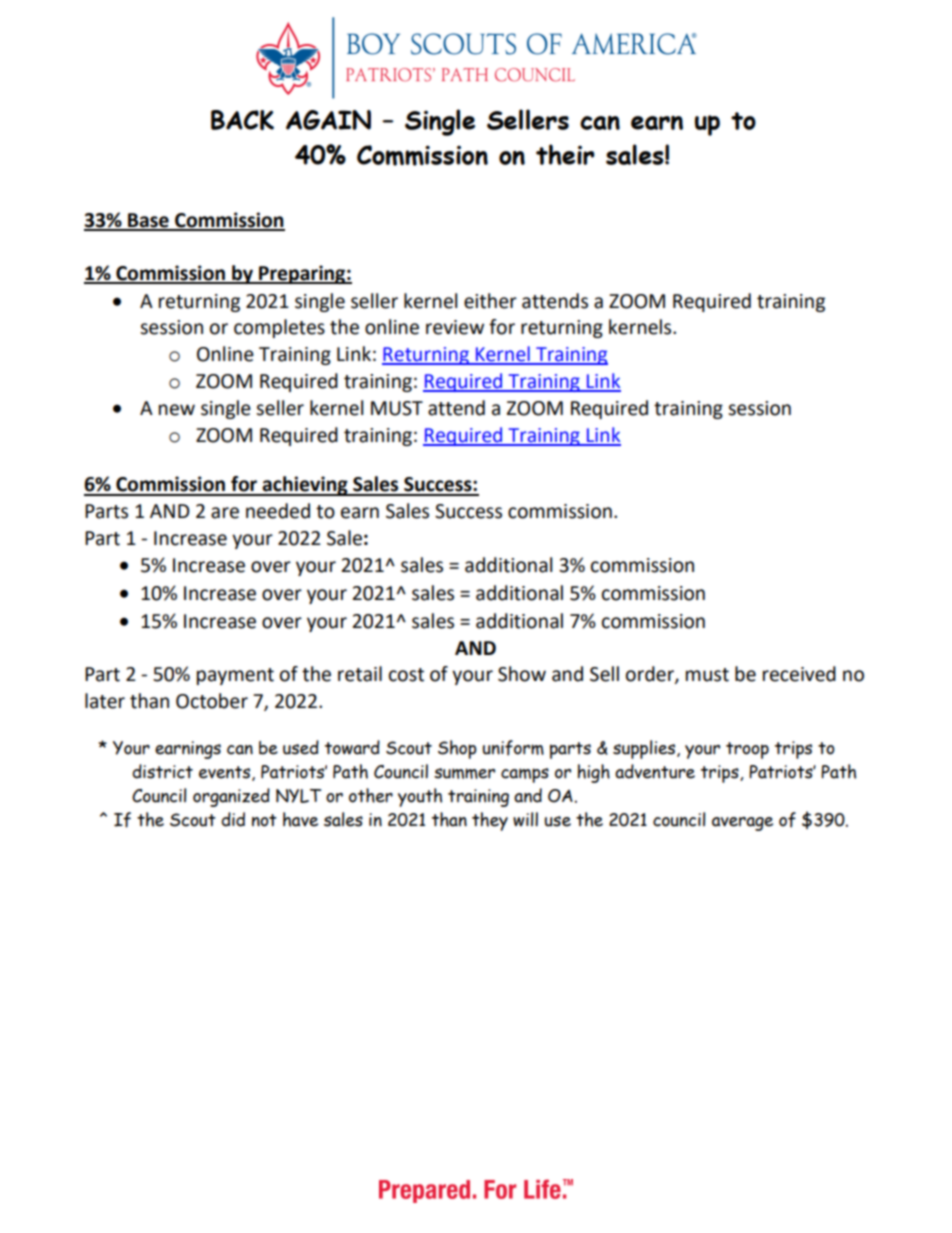 This screenshot has width=952, height=1233. Describe the element at coordinates (305, 486) in the screenshot. I see `achieving` at that location.
